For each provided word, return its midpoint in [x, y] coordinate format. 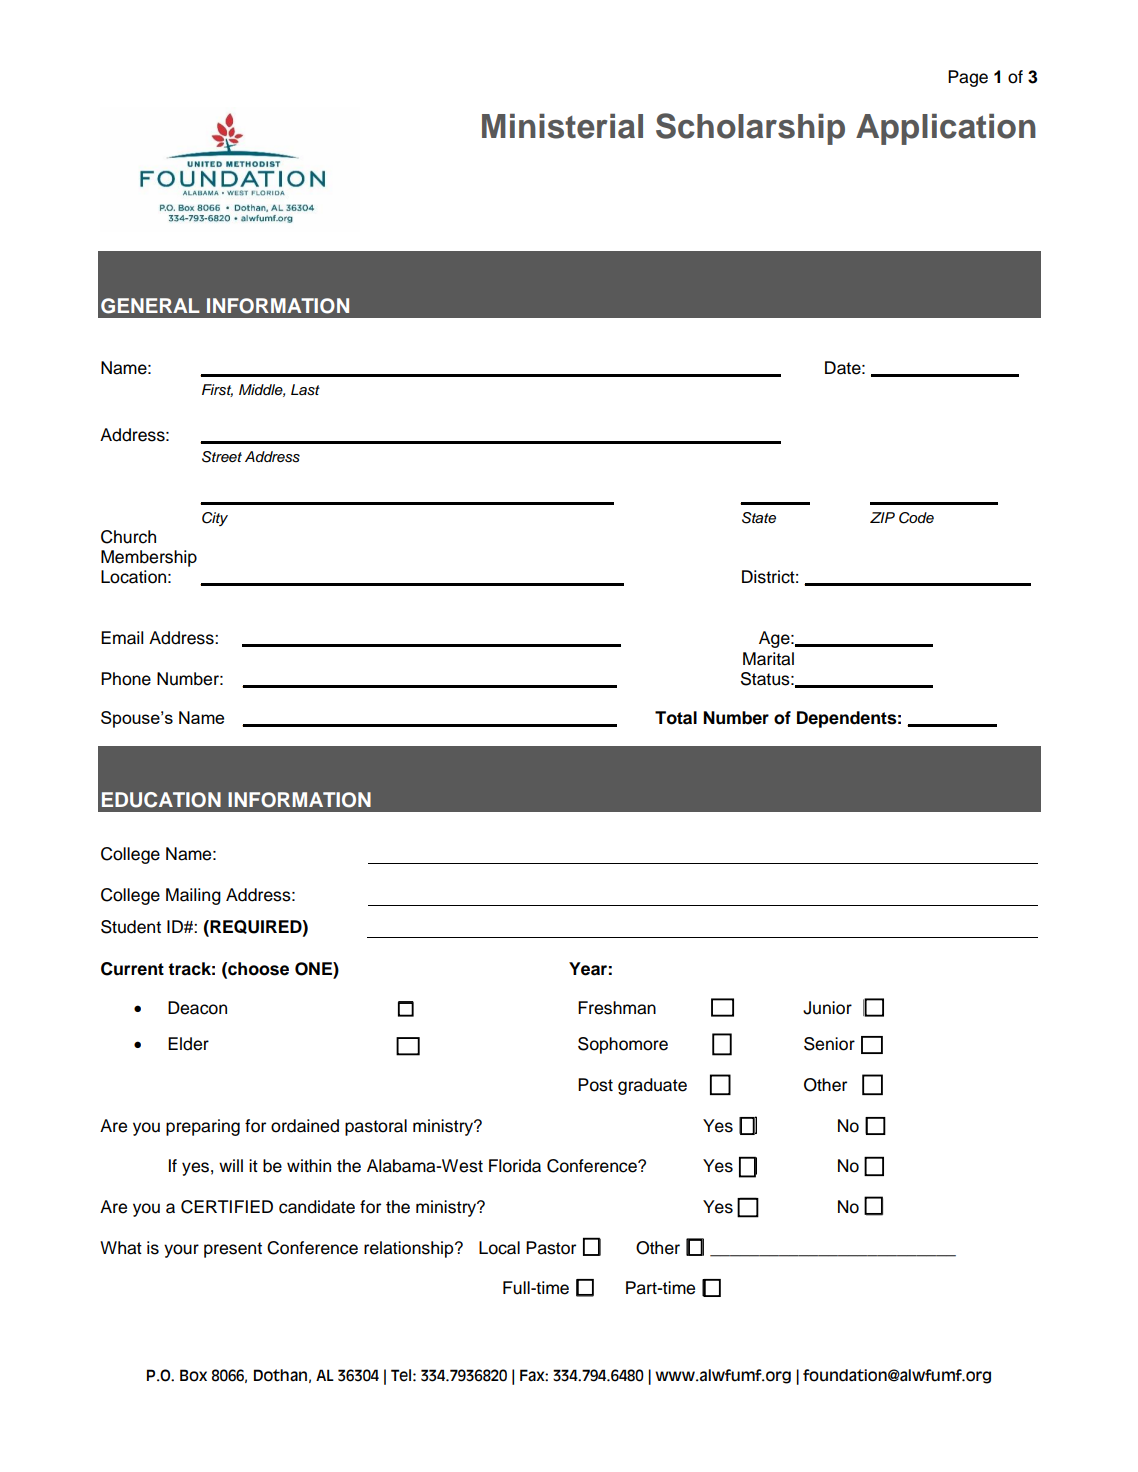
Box [193, 1375]
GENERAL [150, 306]
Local [499, 1248]
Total [676, 718]
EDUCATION [161, 800]
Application [946, 129]
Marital [768, 659]
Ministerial [562, 126]
